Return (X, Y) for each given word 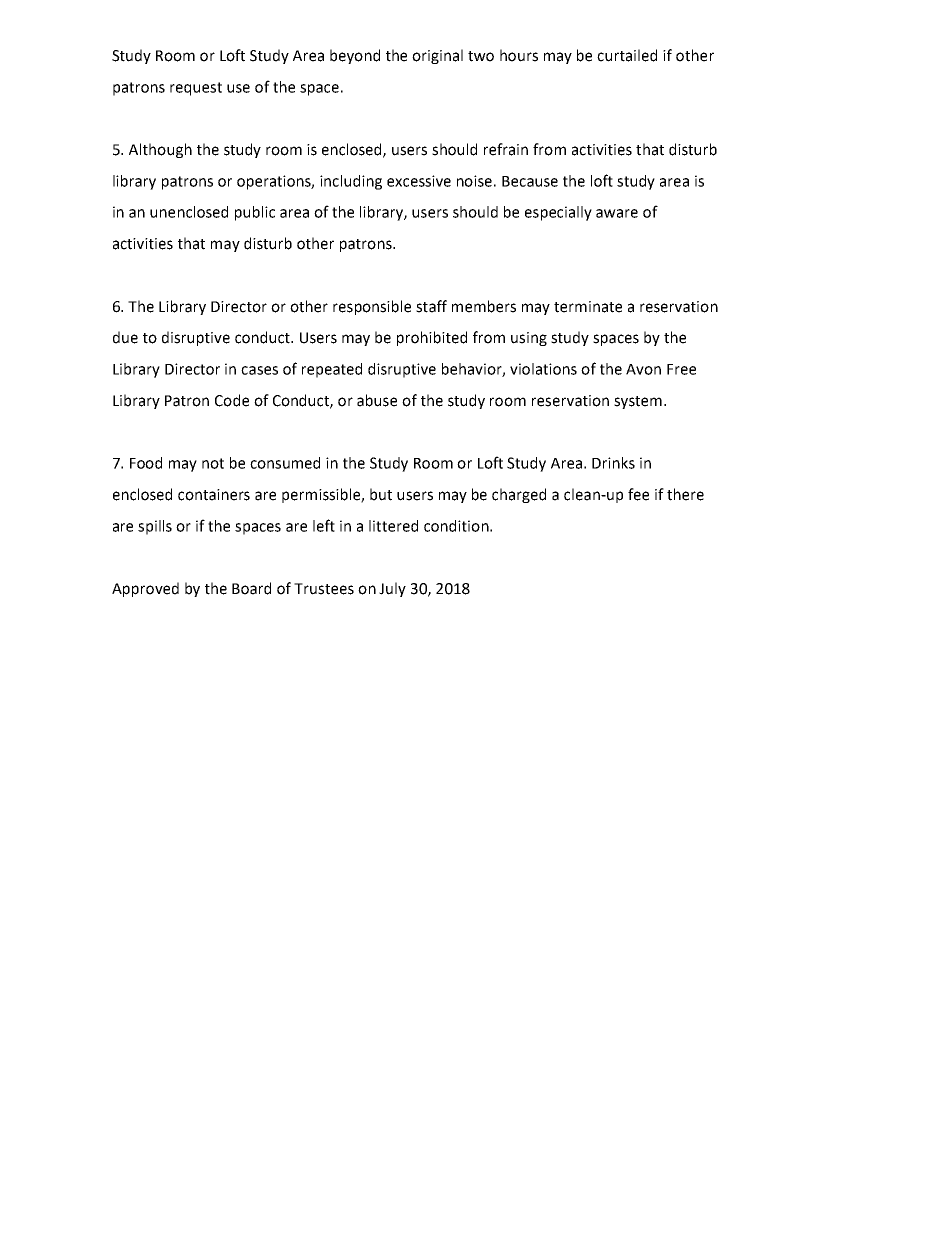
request (196, 89)
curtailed (627, 55)
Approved (145, 589)
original (437, 56)
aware (617, 213)
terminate (588, 307)
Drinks (613, 463)
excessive (419, 181)
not (213, 463)
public (255, 213)
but (381, 494)
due (125, 337)
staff (431, 306)
